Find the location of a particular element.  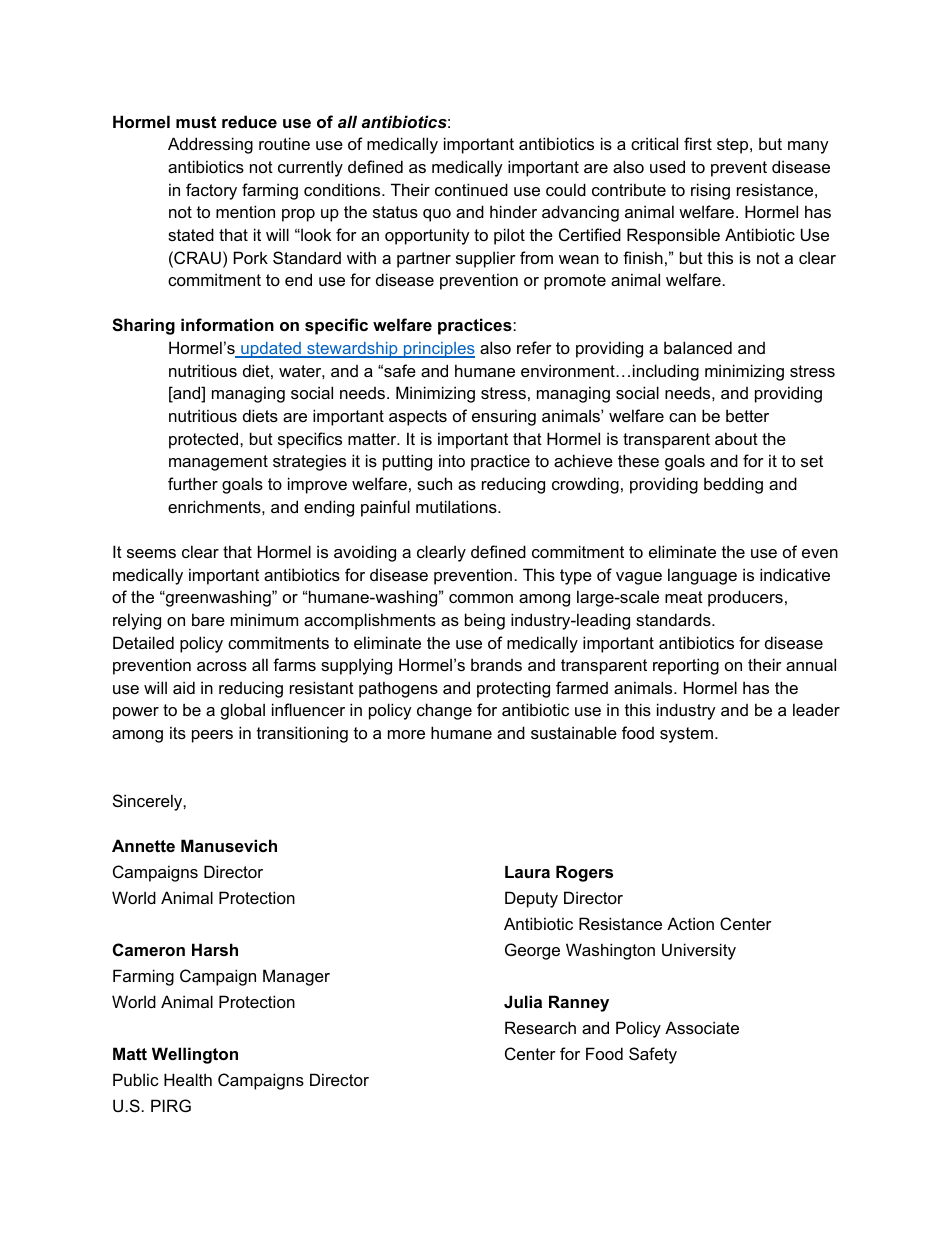

bare is located at coordinates (208, 619).
